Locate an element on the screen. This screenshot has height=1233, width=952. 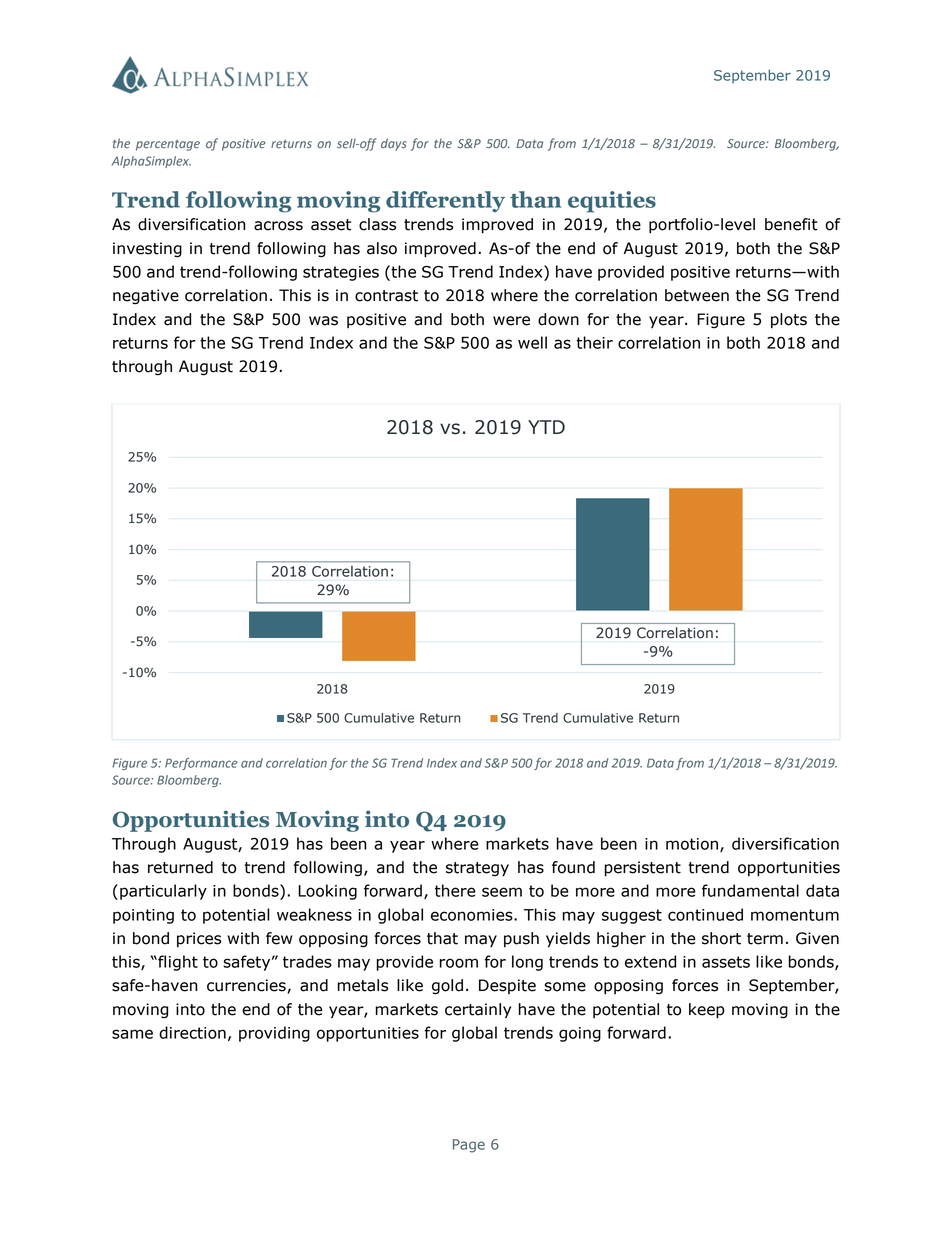
differently is located at coordinates (445, 201).
